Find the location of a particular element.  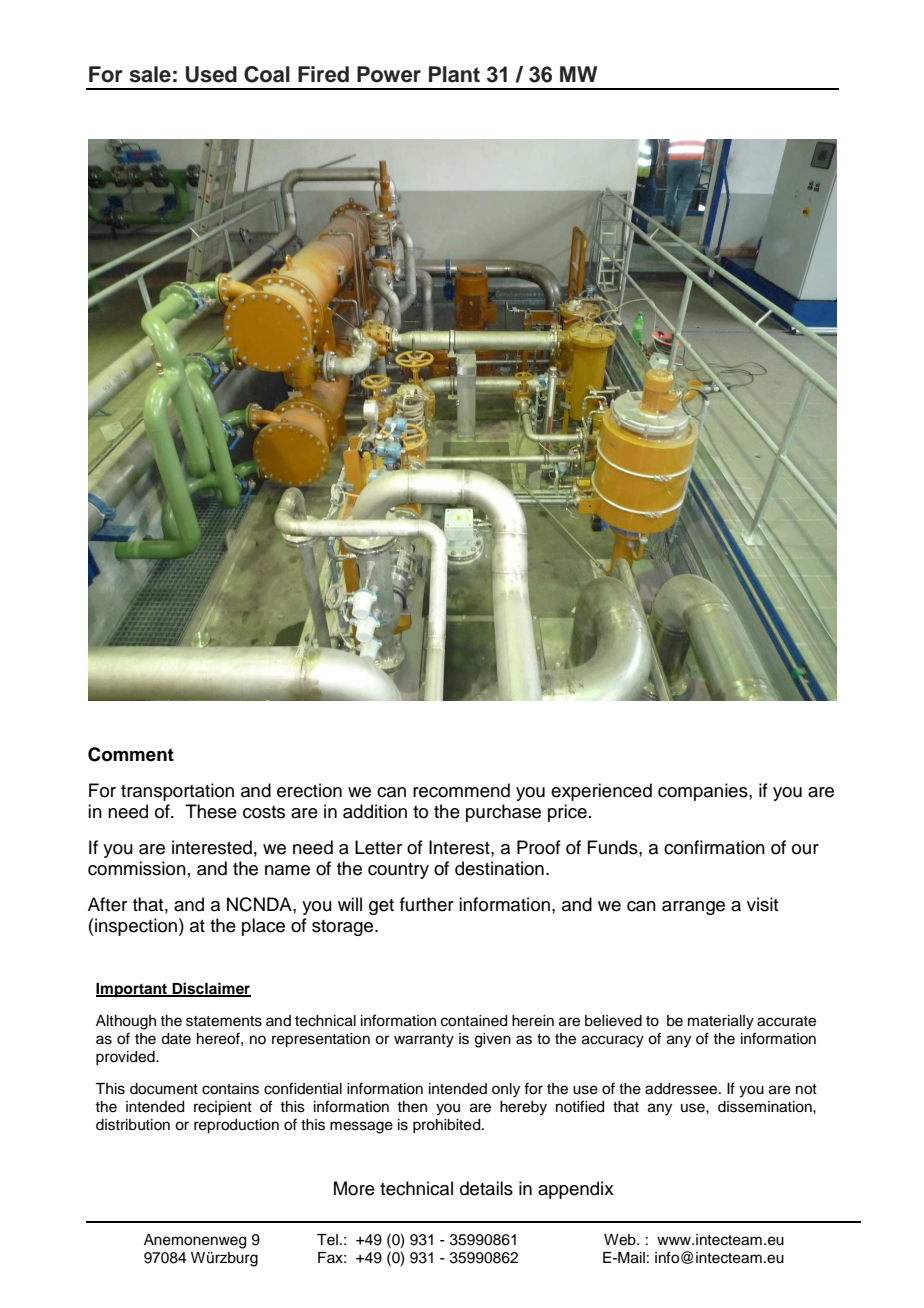

reproduction is located at coordinates (236, 1126).
